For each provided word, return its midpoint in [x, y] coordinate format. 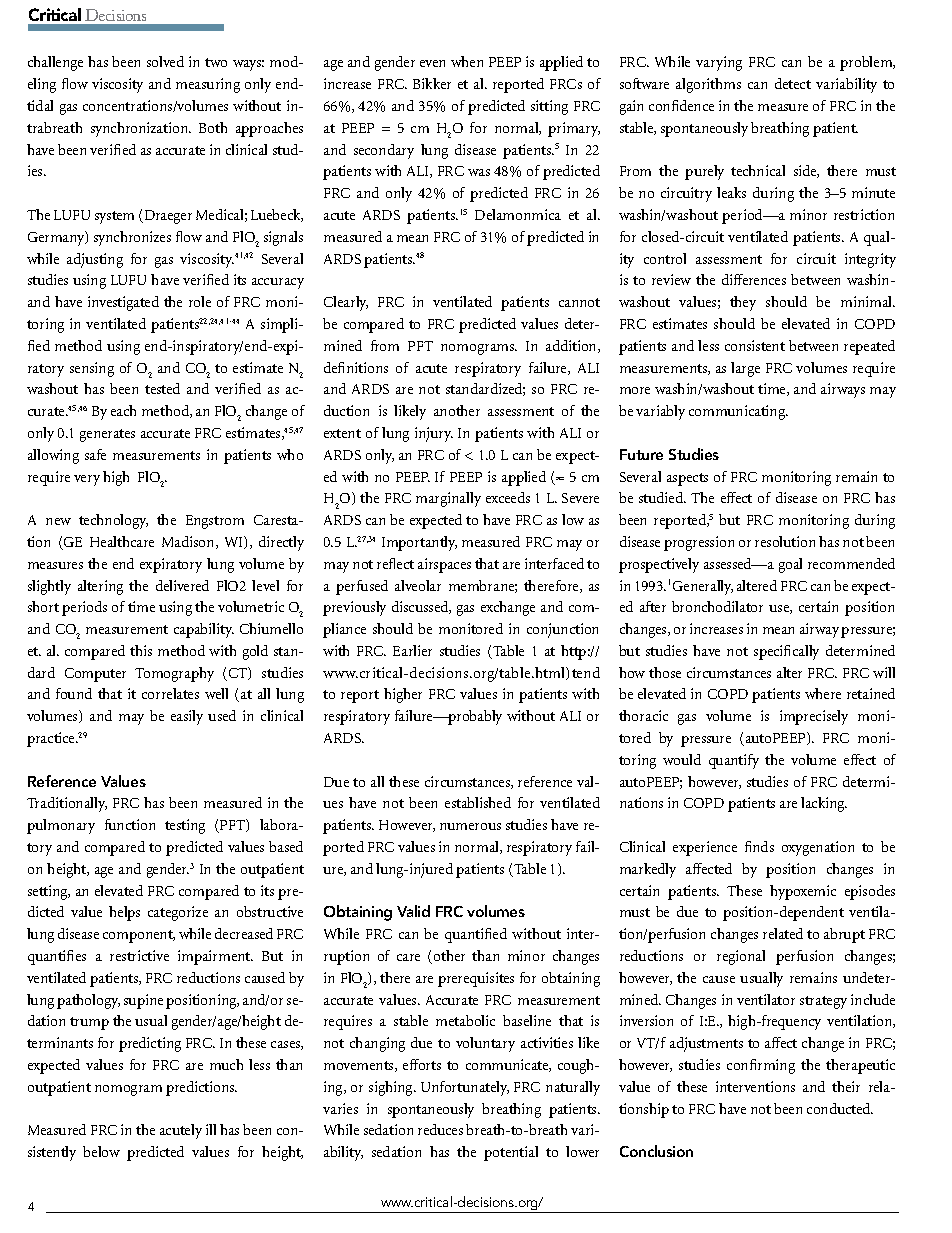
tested [162, 388]
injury [434, 434]
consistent [755, 345]
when [467, 61]
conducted [840, 1108]
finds [759, 846]
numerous [470, 826]
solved [165, 61]
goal [790, 565]
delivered [182, 585]
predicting [150, 1044]
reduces [440, 1129]
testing [185, 826]
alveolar [418, 585]
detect [793, 83]
